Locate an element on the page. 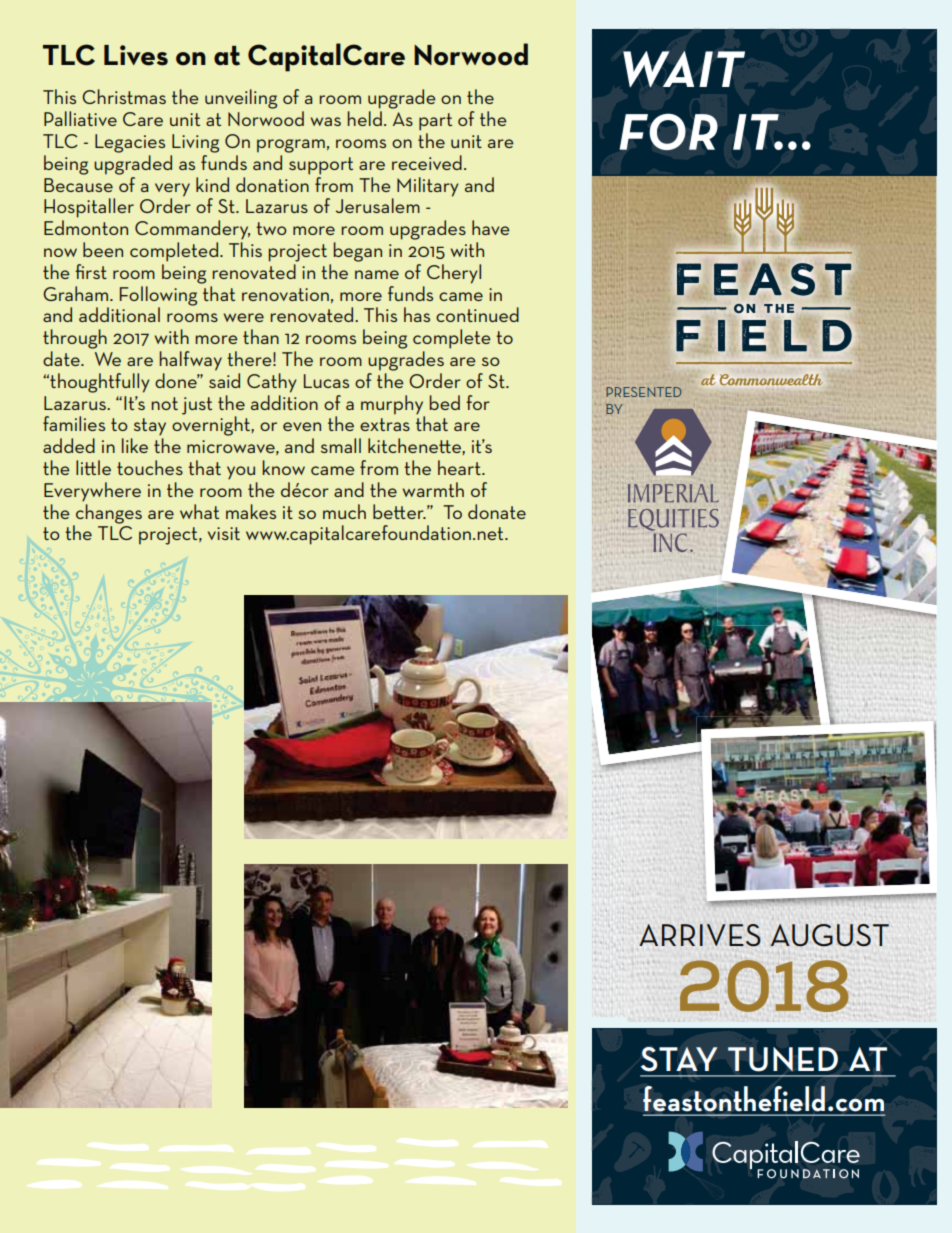 The width and height of the page is (952, 1233). donate is located at coordinates (497, 511).
